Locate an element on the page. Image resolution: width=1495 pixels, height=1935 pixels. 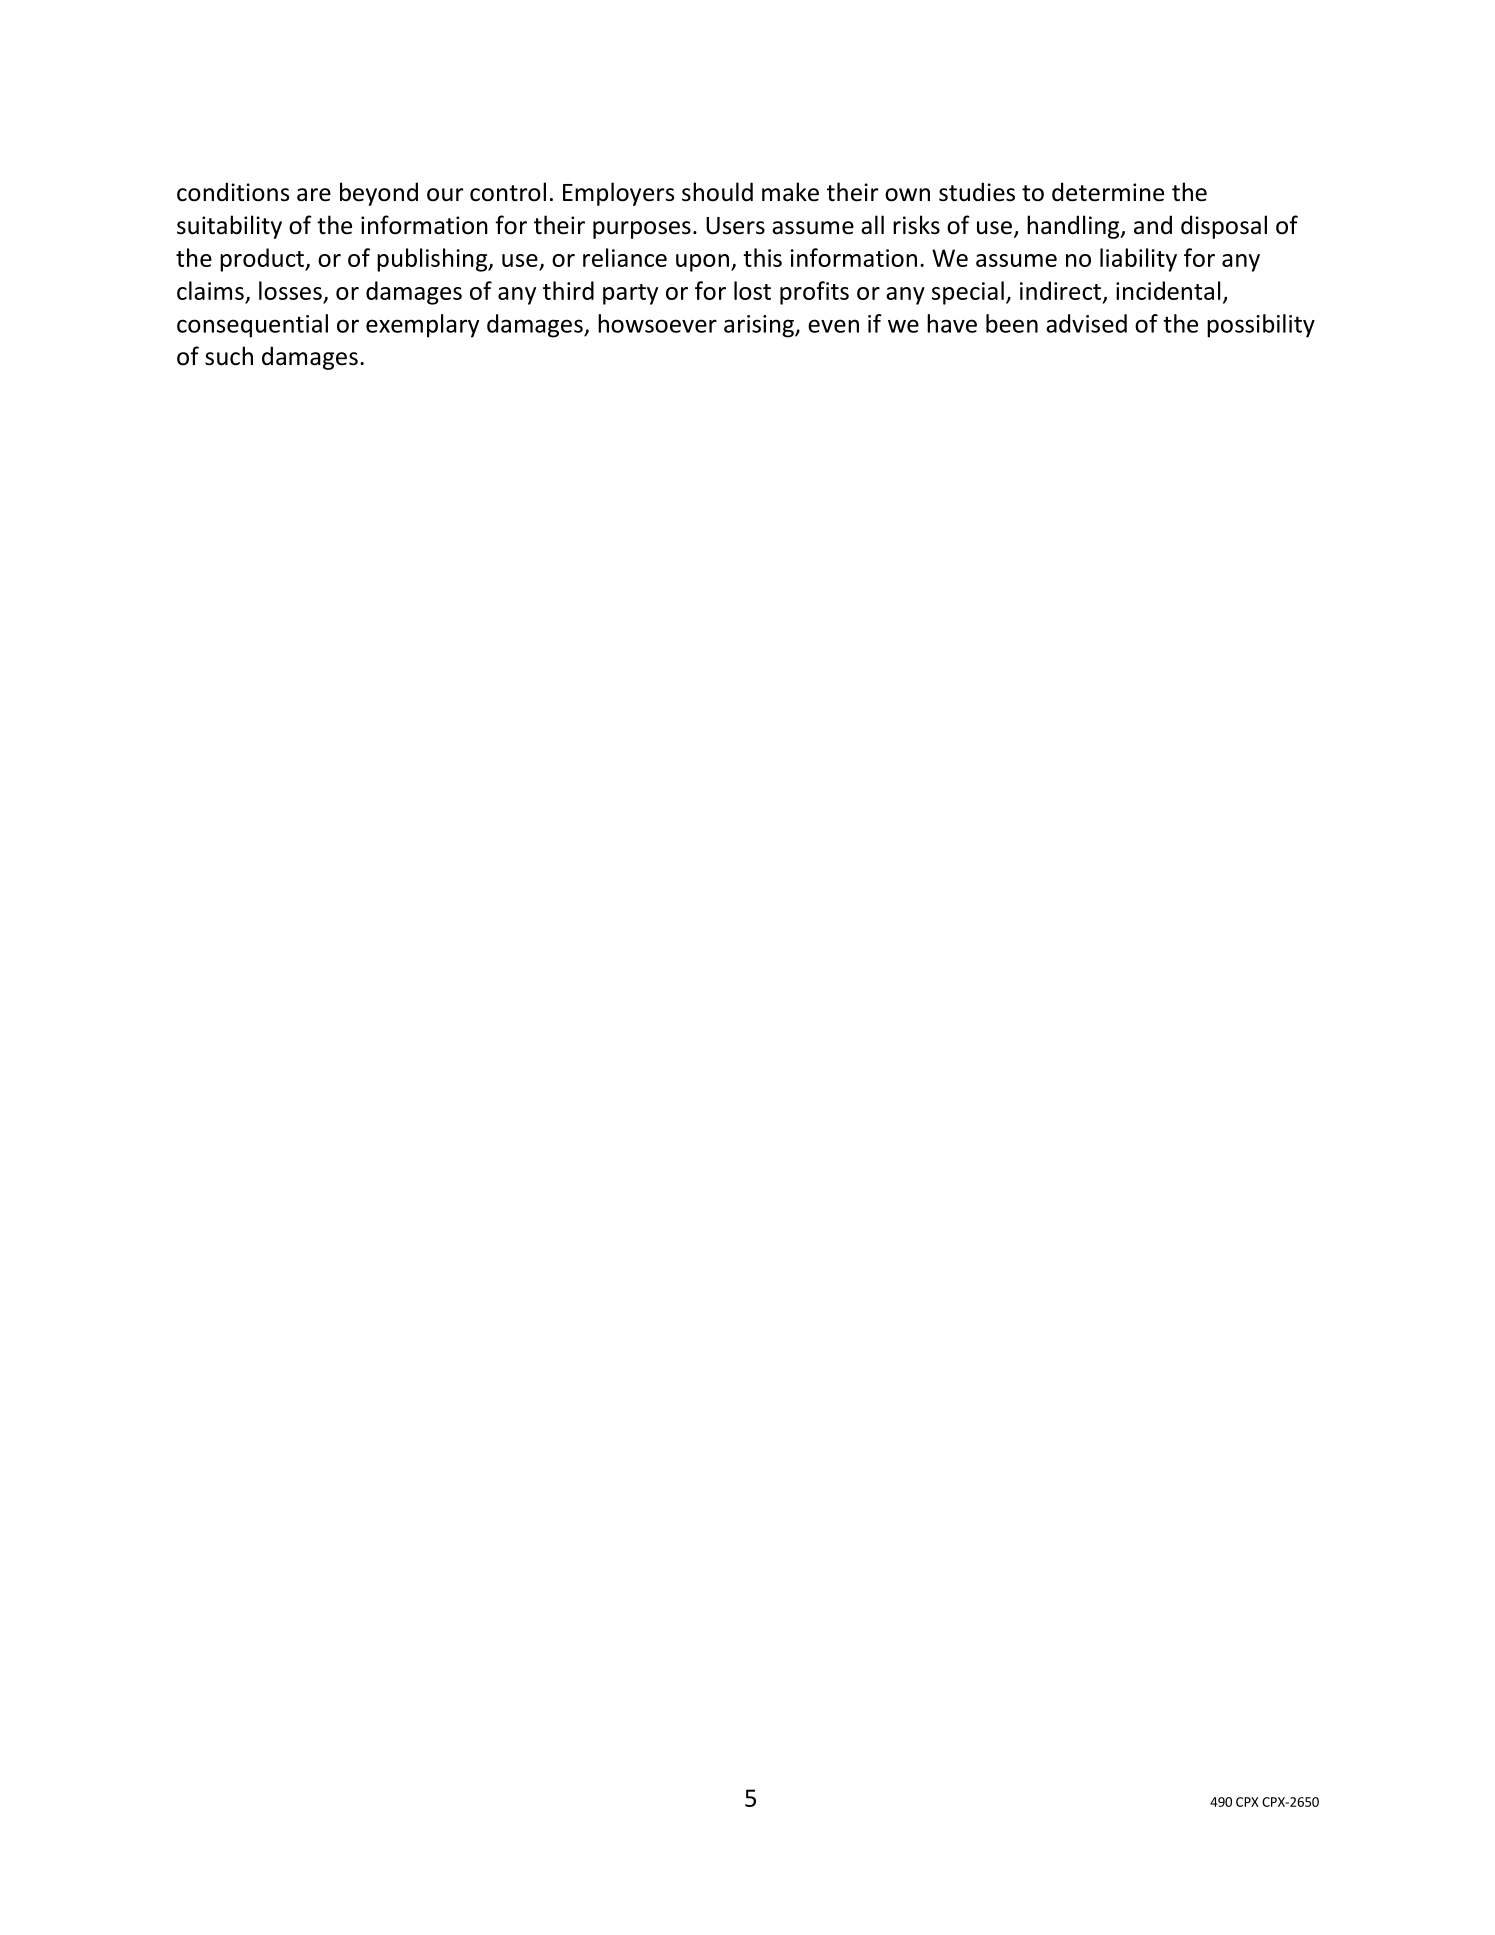
are is located at coordinates (314, 195).
